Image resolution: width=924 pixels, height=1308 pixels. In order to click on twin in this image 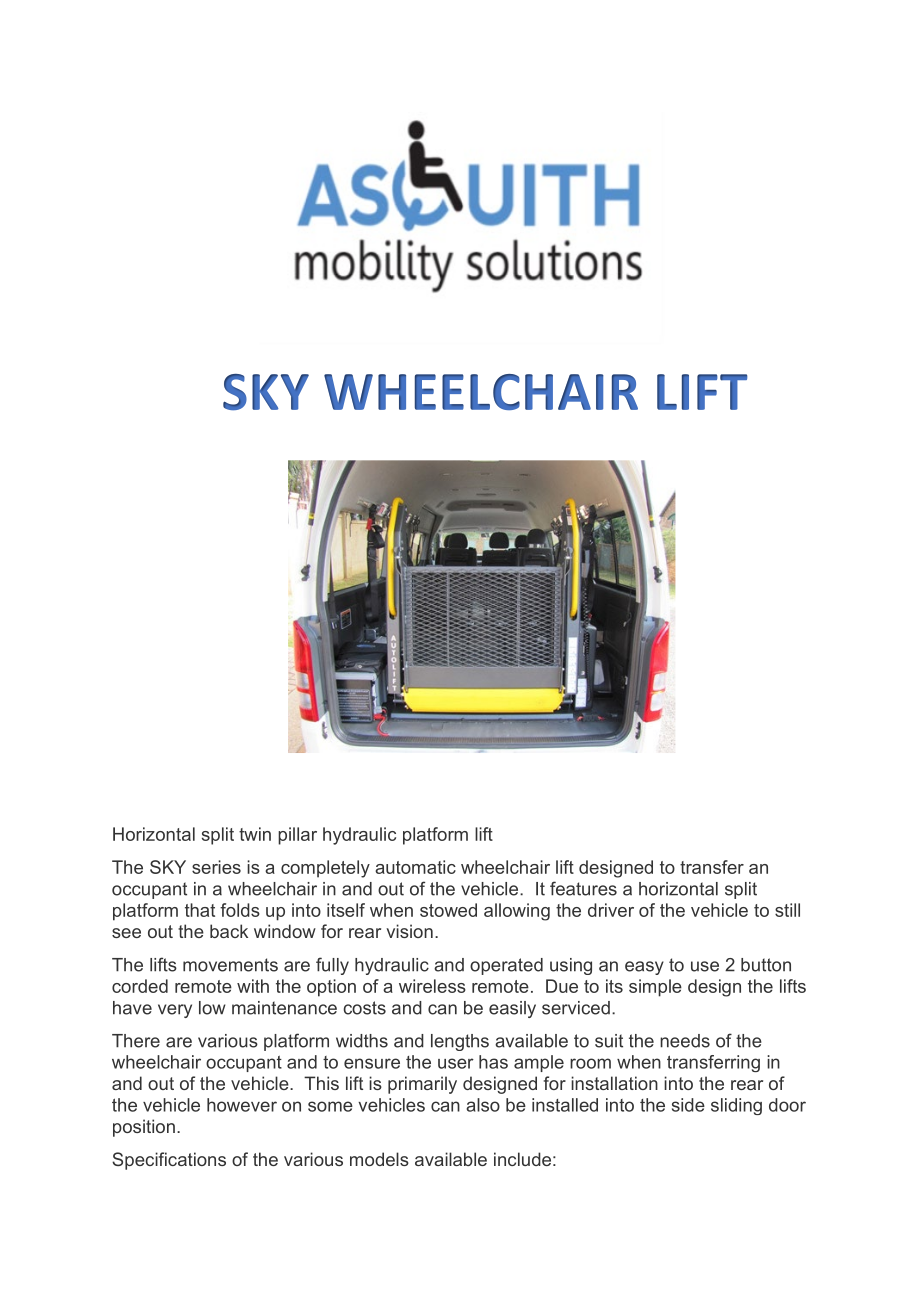, I will do `click(255, 834)`.
